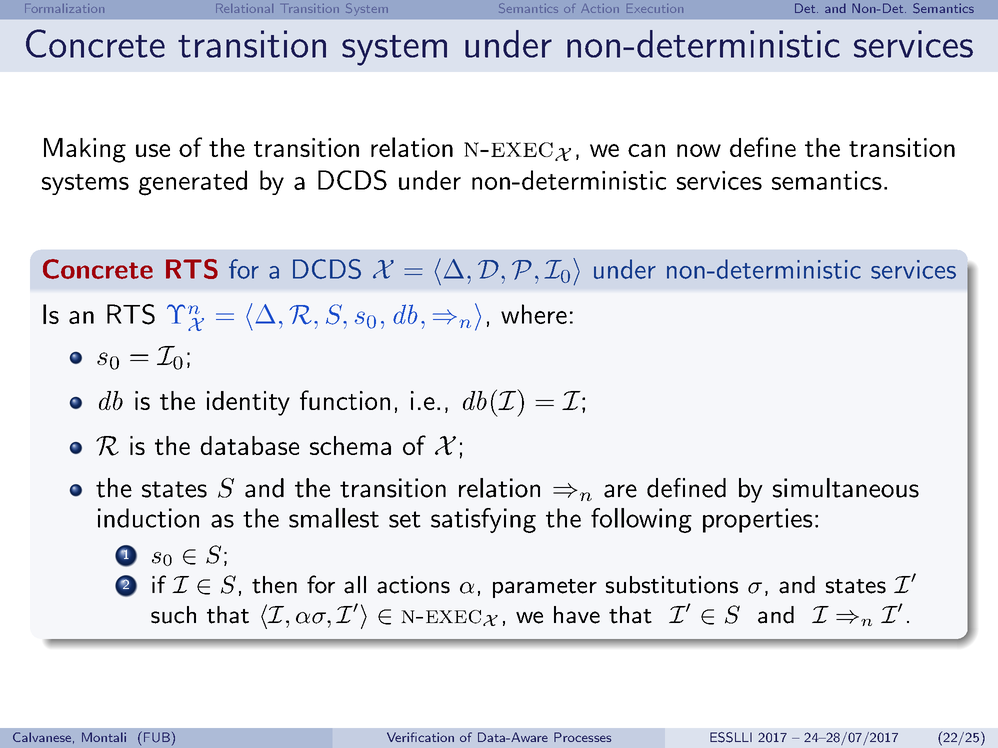 This screenshot has height=748, width=998. What do you see at coordinates (148, 518) in the screenshot?
I see `induction` at bounding box center [148, 518].
